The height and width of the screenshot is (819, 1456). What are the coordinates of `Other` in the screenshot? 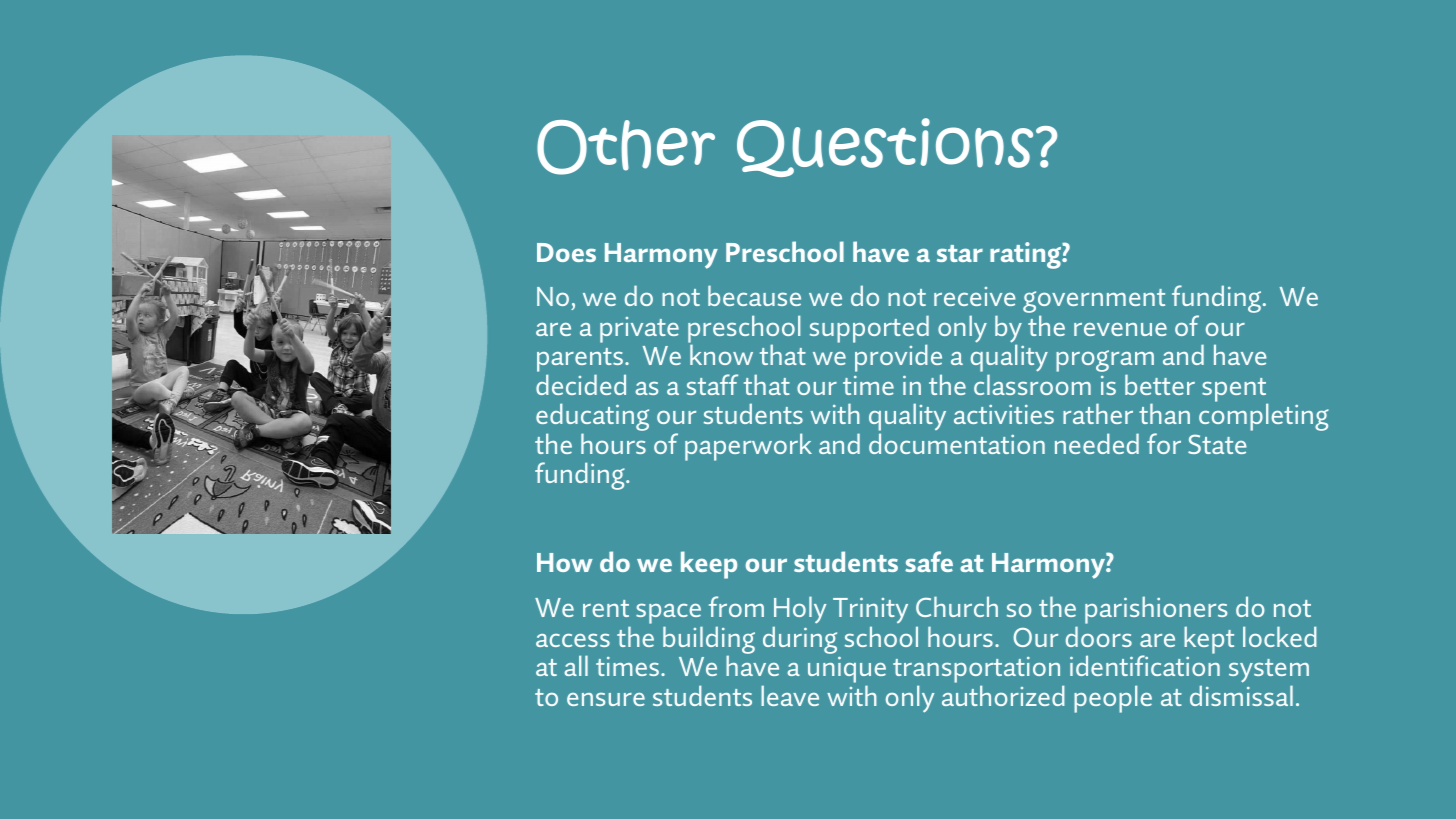 It's located at (626, 147).
